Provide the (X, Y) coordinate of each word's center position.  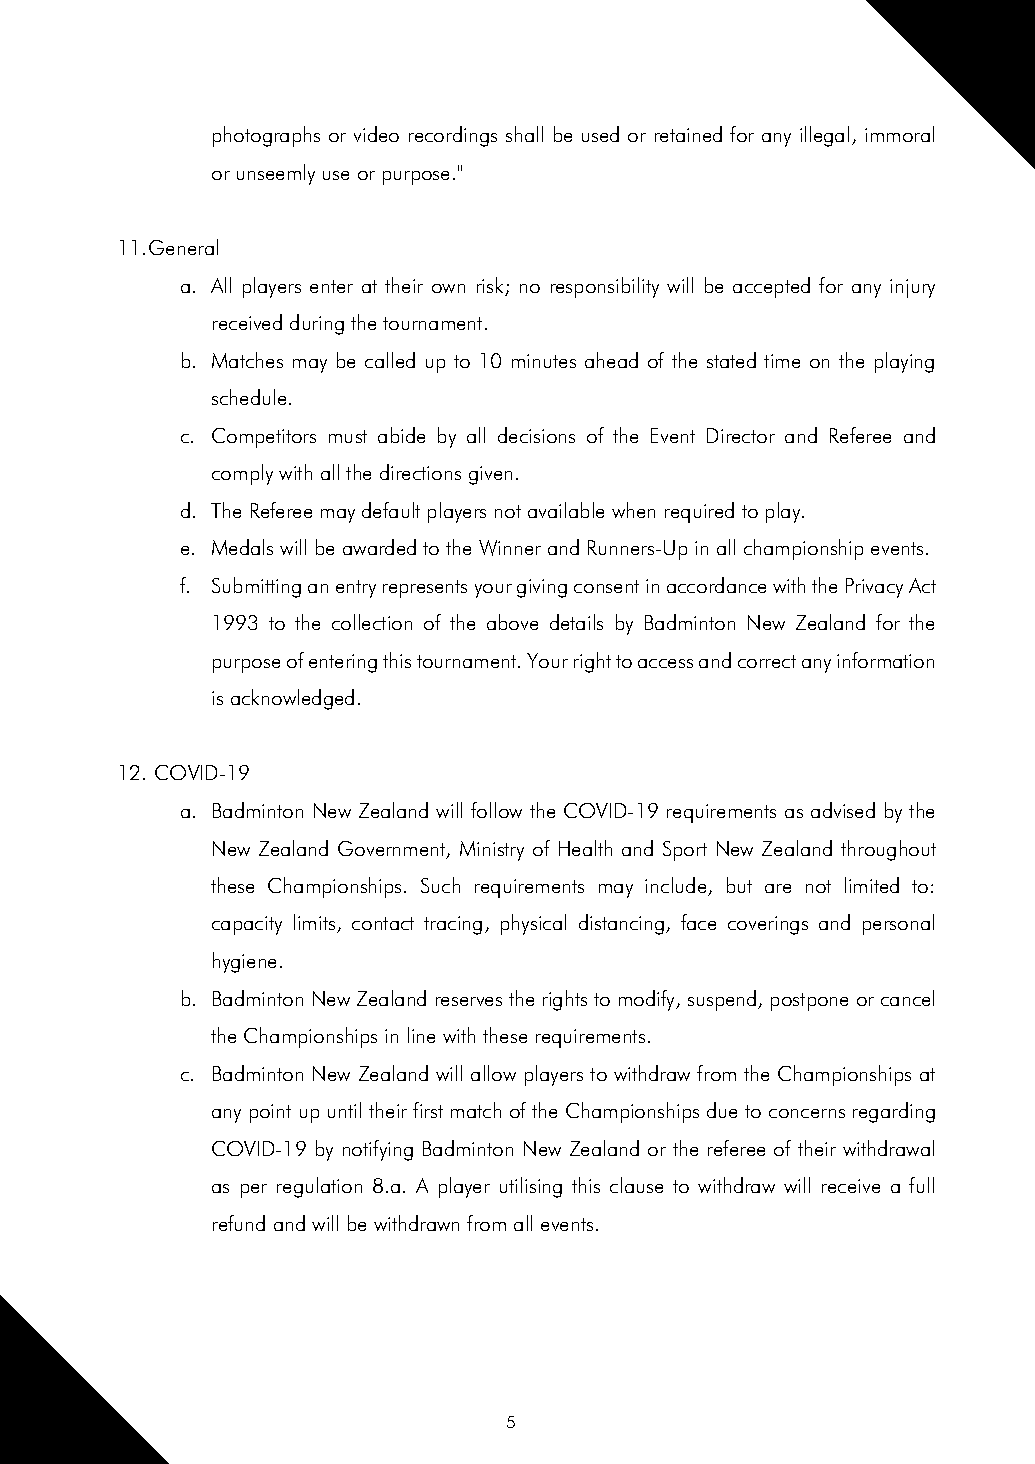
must (348, 436)
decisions (536, 435)
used (600, 134)
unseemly (276, 174)
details (576, 622)
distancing (621, 924)
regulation (319, 1187)
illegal (824, 136)
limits (316, 923)
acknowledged (292, 699)
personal (898, 924)
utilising (531, 1187)
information (885, 660)
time (782, 361)
